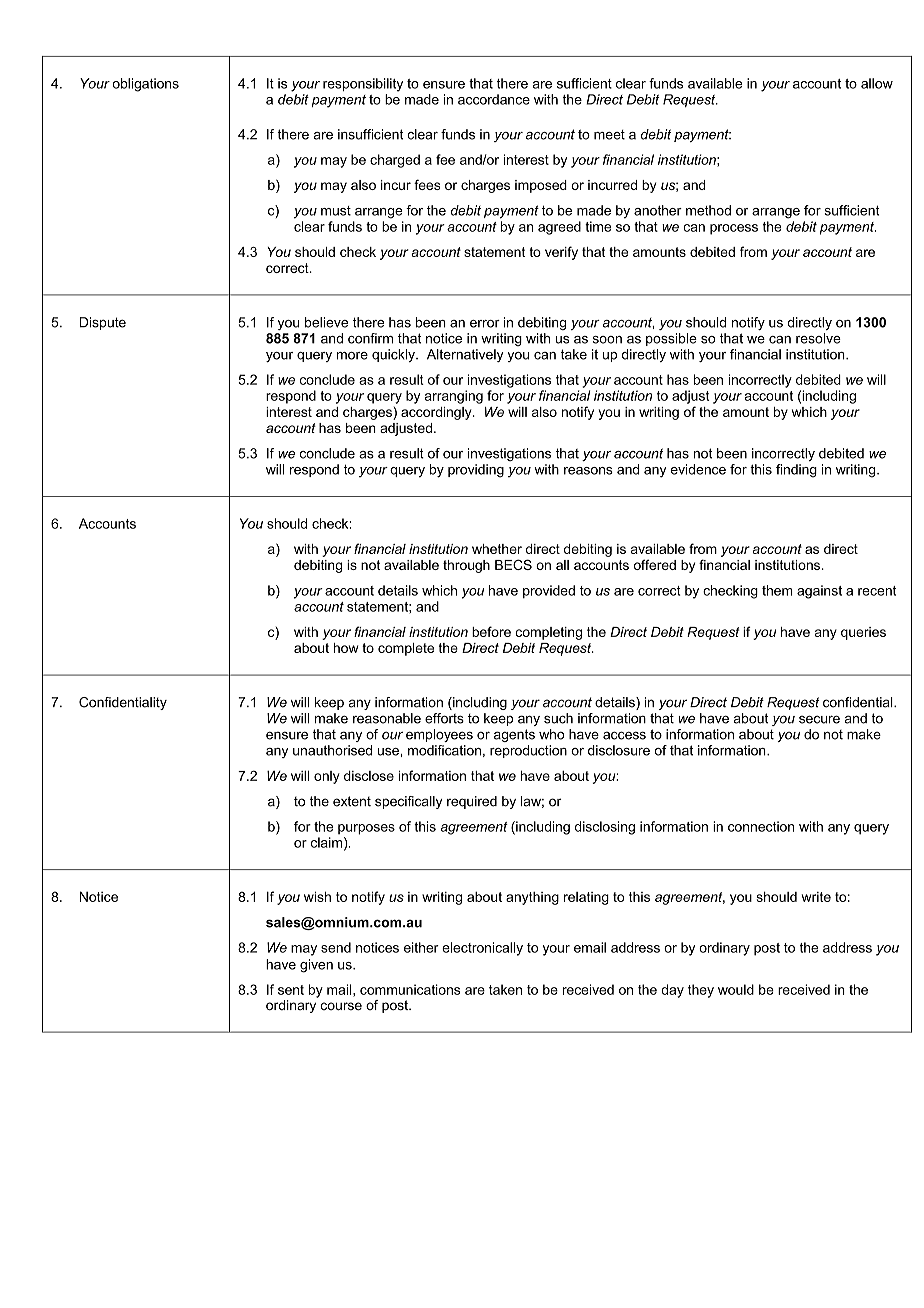 Image resolution: width=924 pixels, height=1308 pixels. What do you see at coordinates (494, 99) in the screenshot?
I see `accordance` at bounding box center [494, 99].
